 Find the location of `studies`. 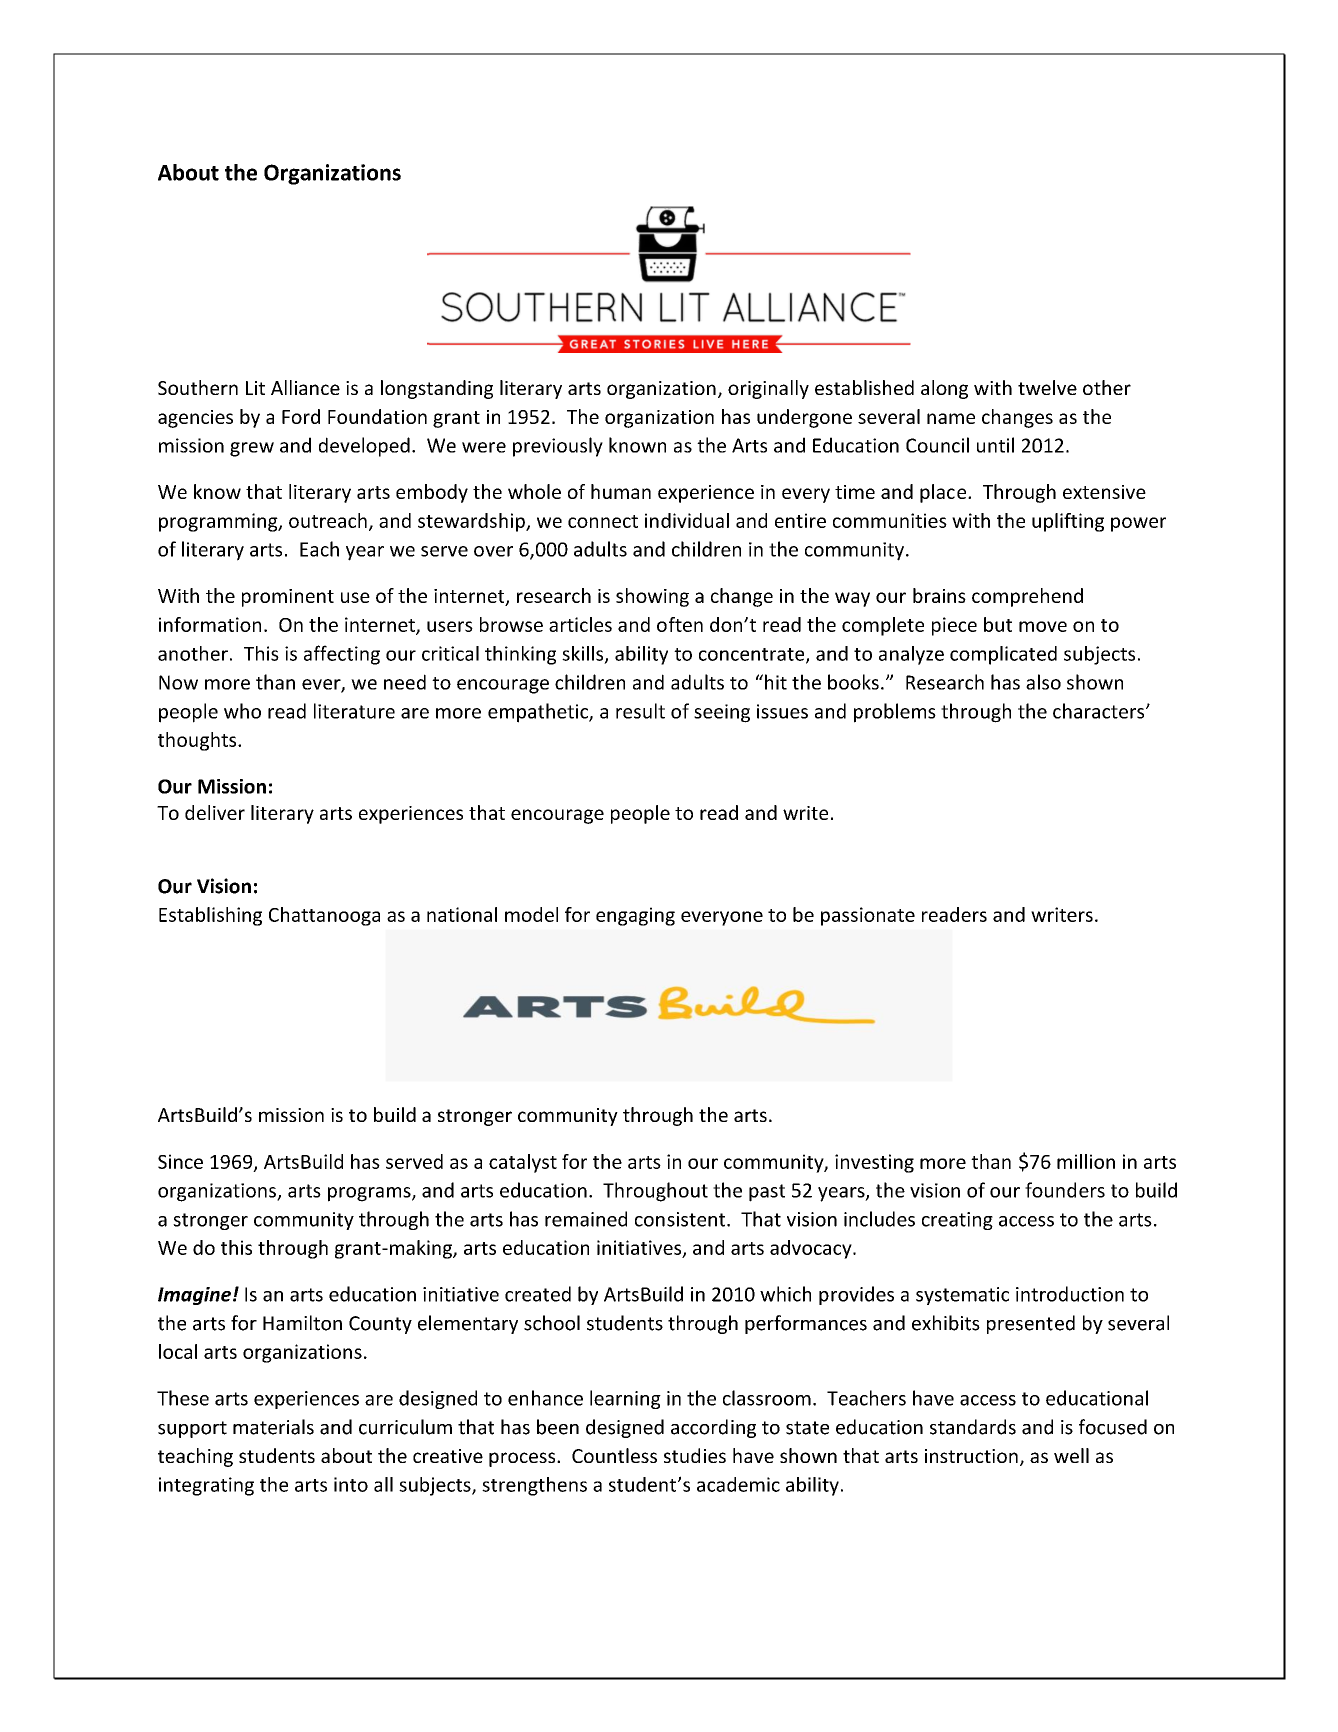

studies is located at coordinates (695, 1455).
